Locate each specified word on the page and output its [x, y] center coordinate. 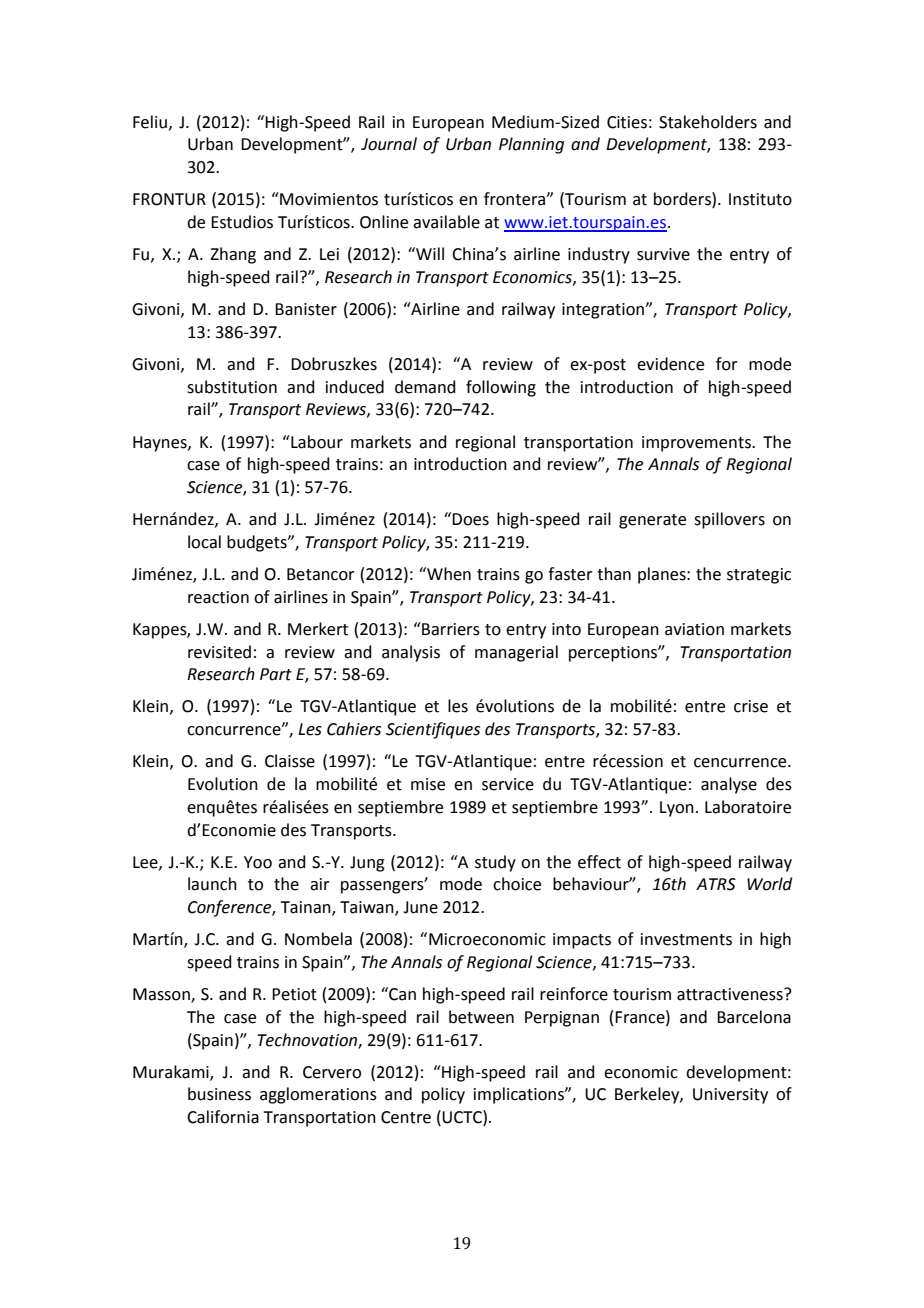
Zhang [233, 255]
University [730, 1096]
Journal [389, 144]
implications [520, 1095]
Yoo [258, 862]
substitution [232, 387]
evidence [670, 364]
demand [425, 387]
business [219, 1094]
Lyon [677, 809]
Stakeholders [708, 122]
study [495, 863]
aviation [694, 629]
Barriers [450, 629]
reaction [218, 597]
